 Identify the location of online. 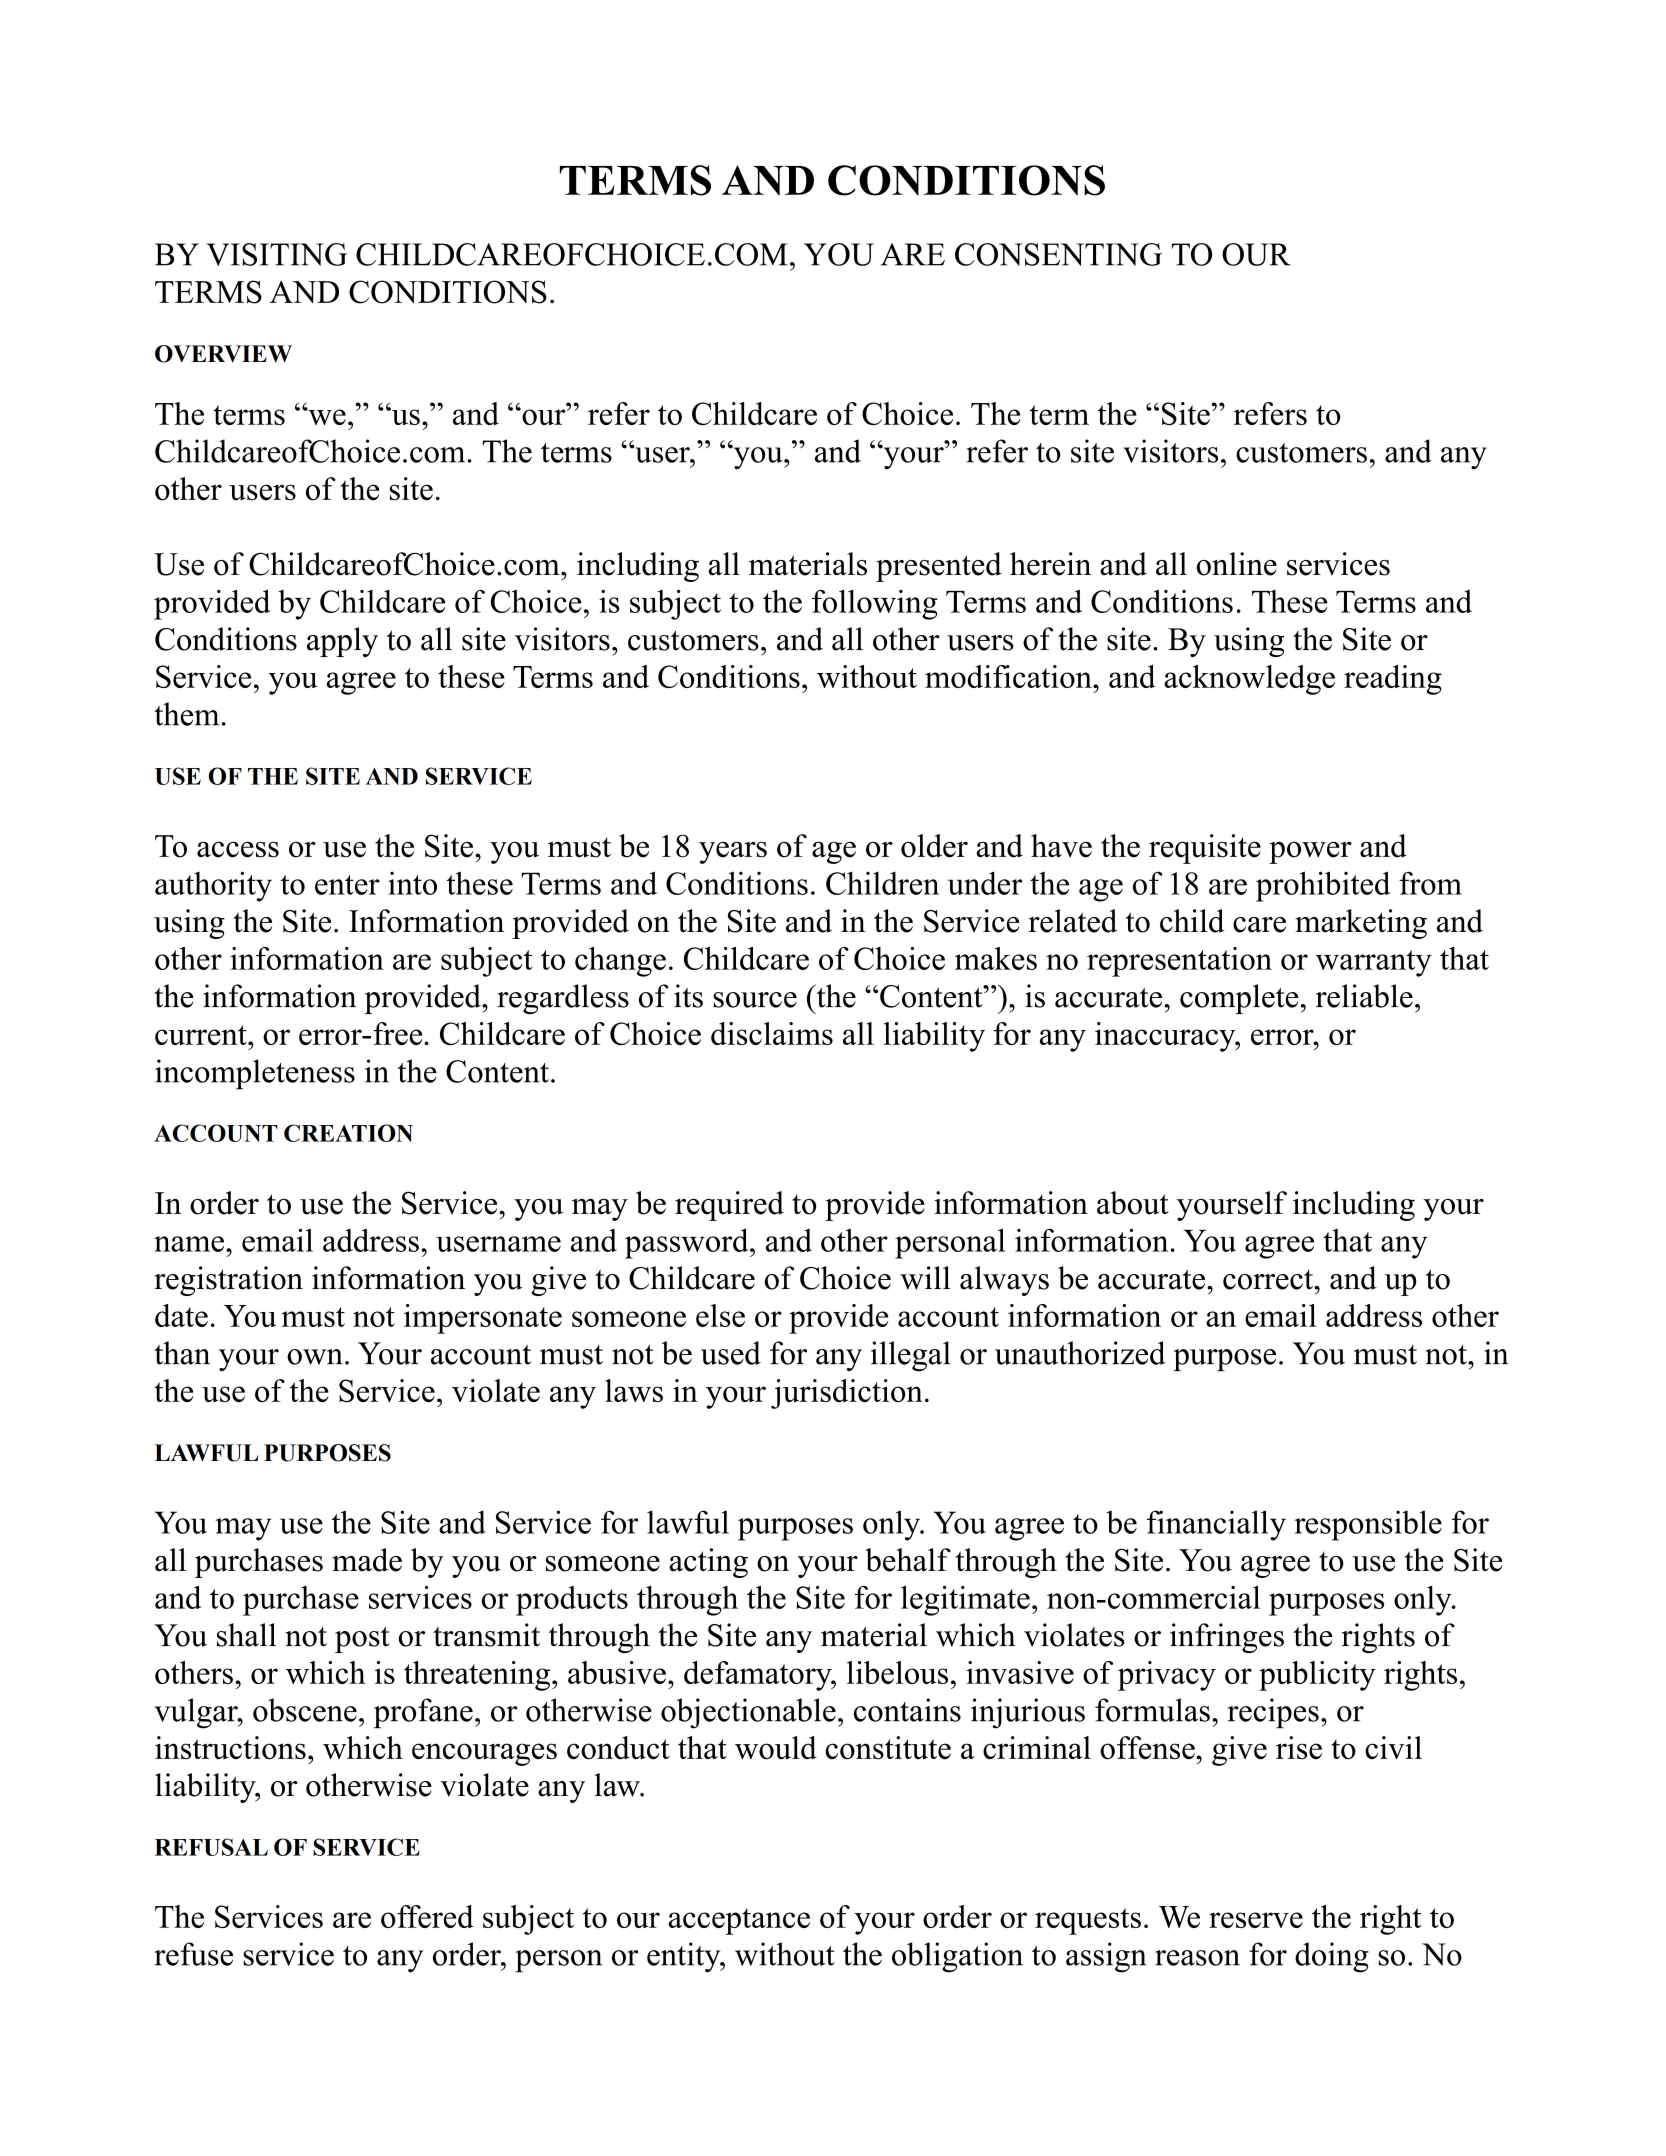
(1236, 564).
